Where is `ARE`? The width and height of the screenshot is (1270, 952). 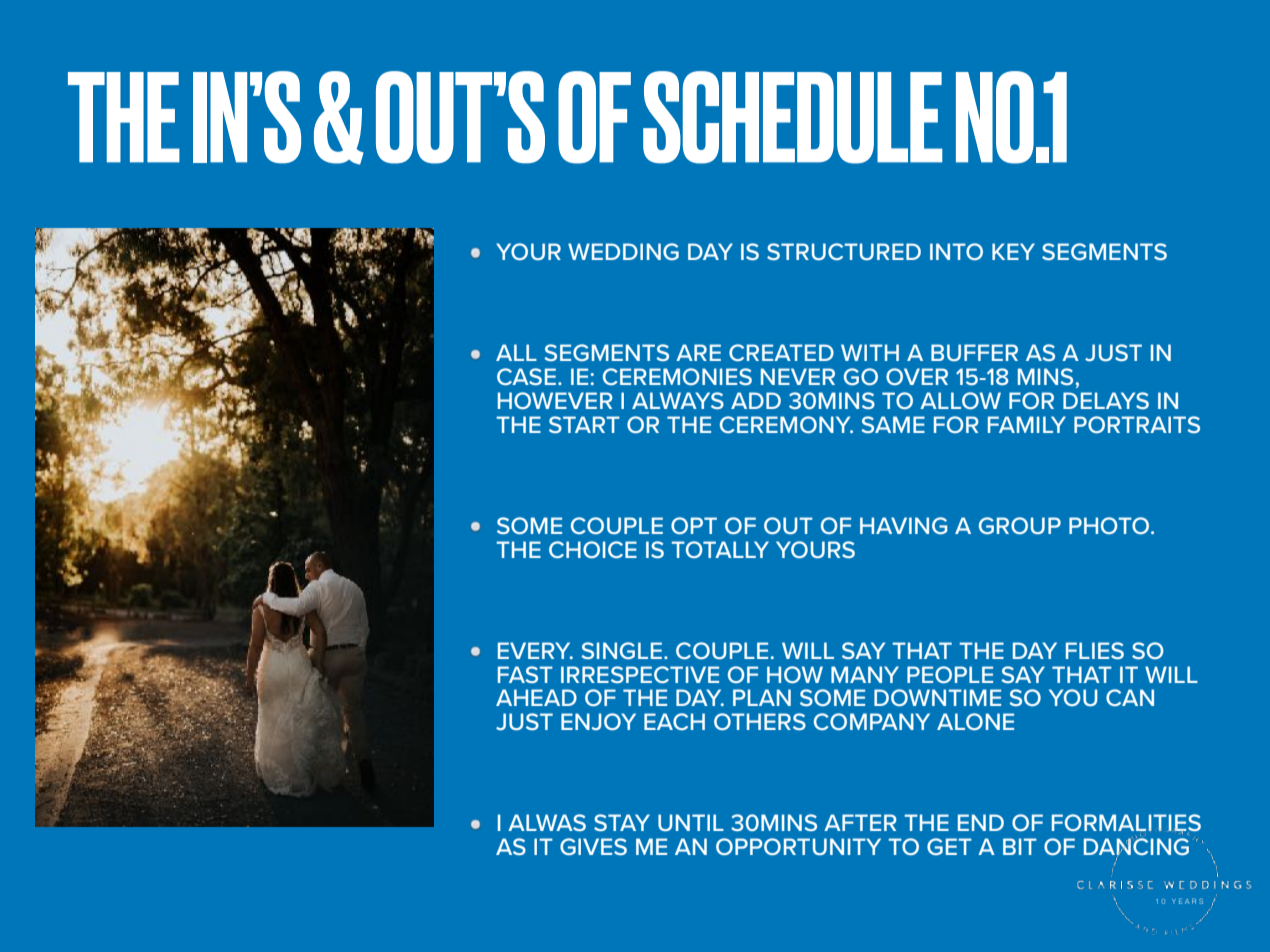
ARE is located at coordinates (698, 352).
